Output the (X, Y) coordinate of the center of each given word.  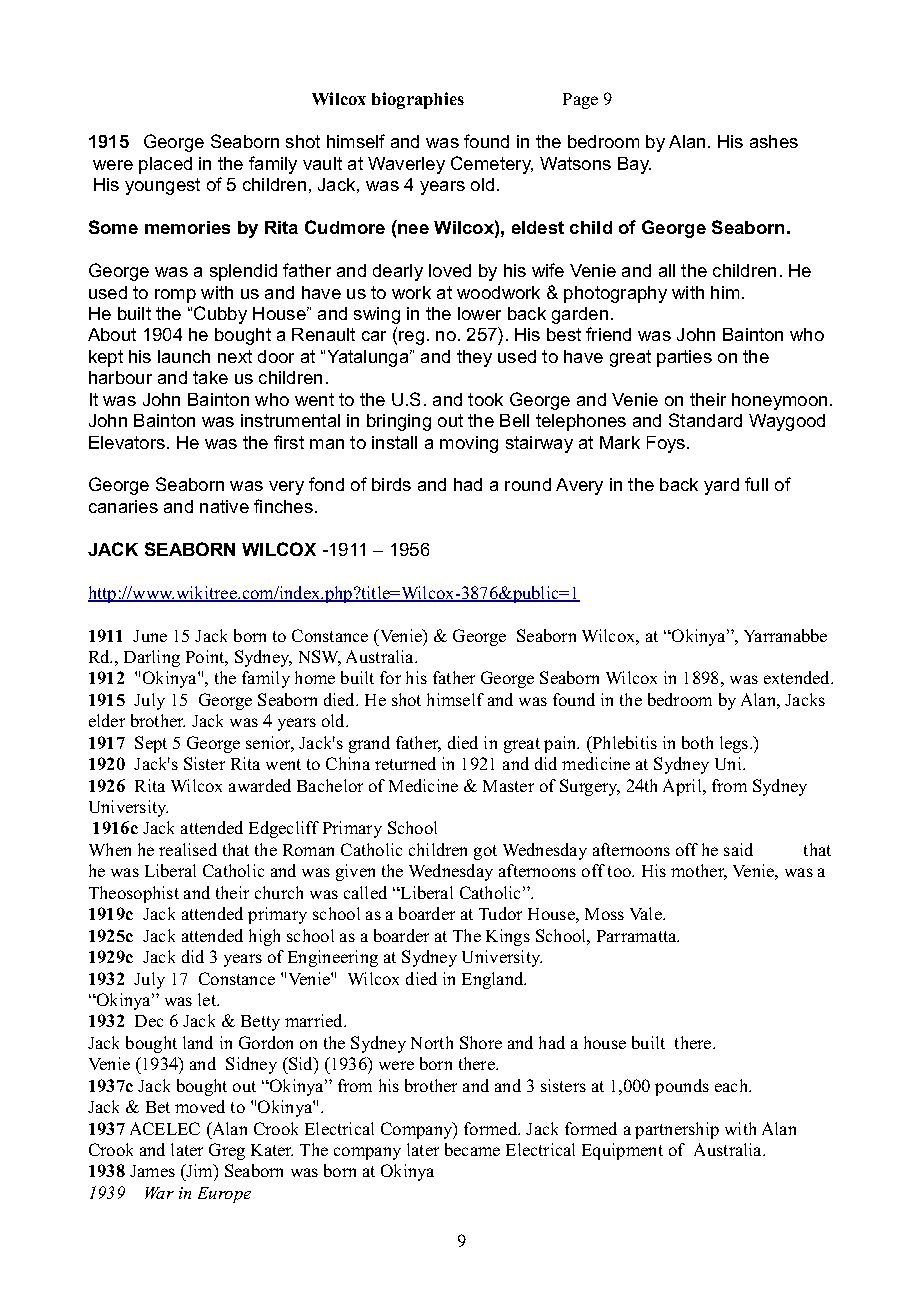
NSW (320, 658)
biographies (418, 100)
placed (165, 165)
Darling (152, 658)
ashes (774, 141)
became (472, 1149)
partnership (677, 1130)
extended (798, 677)
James (152, 1171)
